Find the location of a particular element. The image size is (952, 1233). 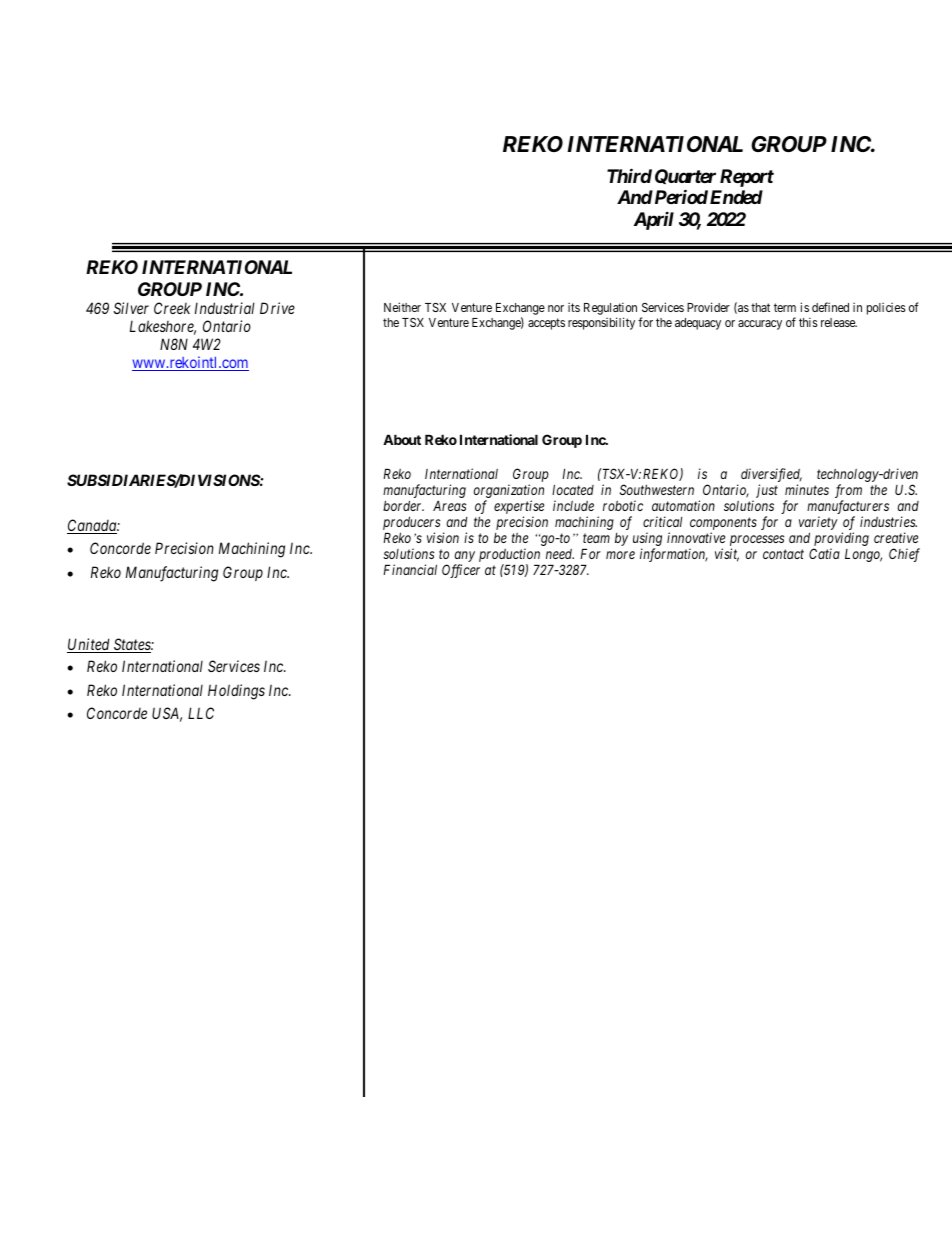

LLC is located at coordinates (201, 713).
